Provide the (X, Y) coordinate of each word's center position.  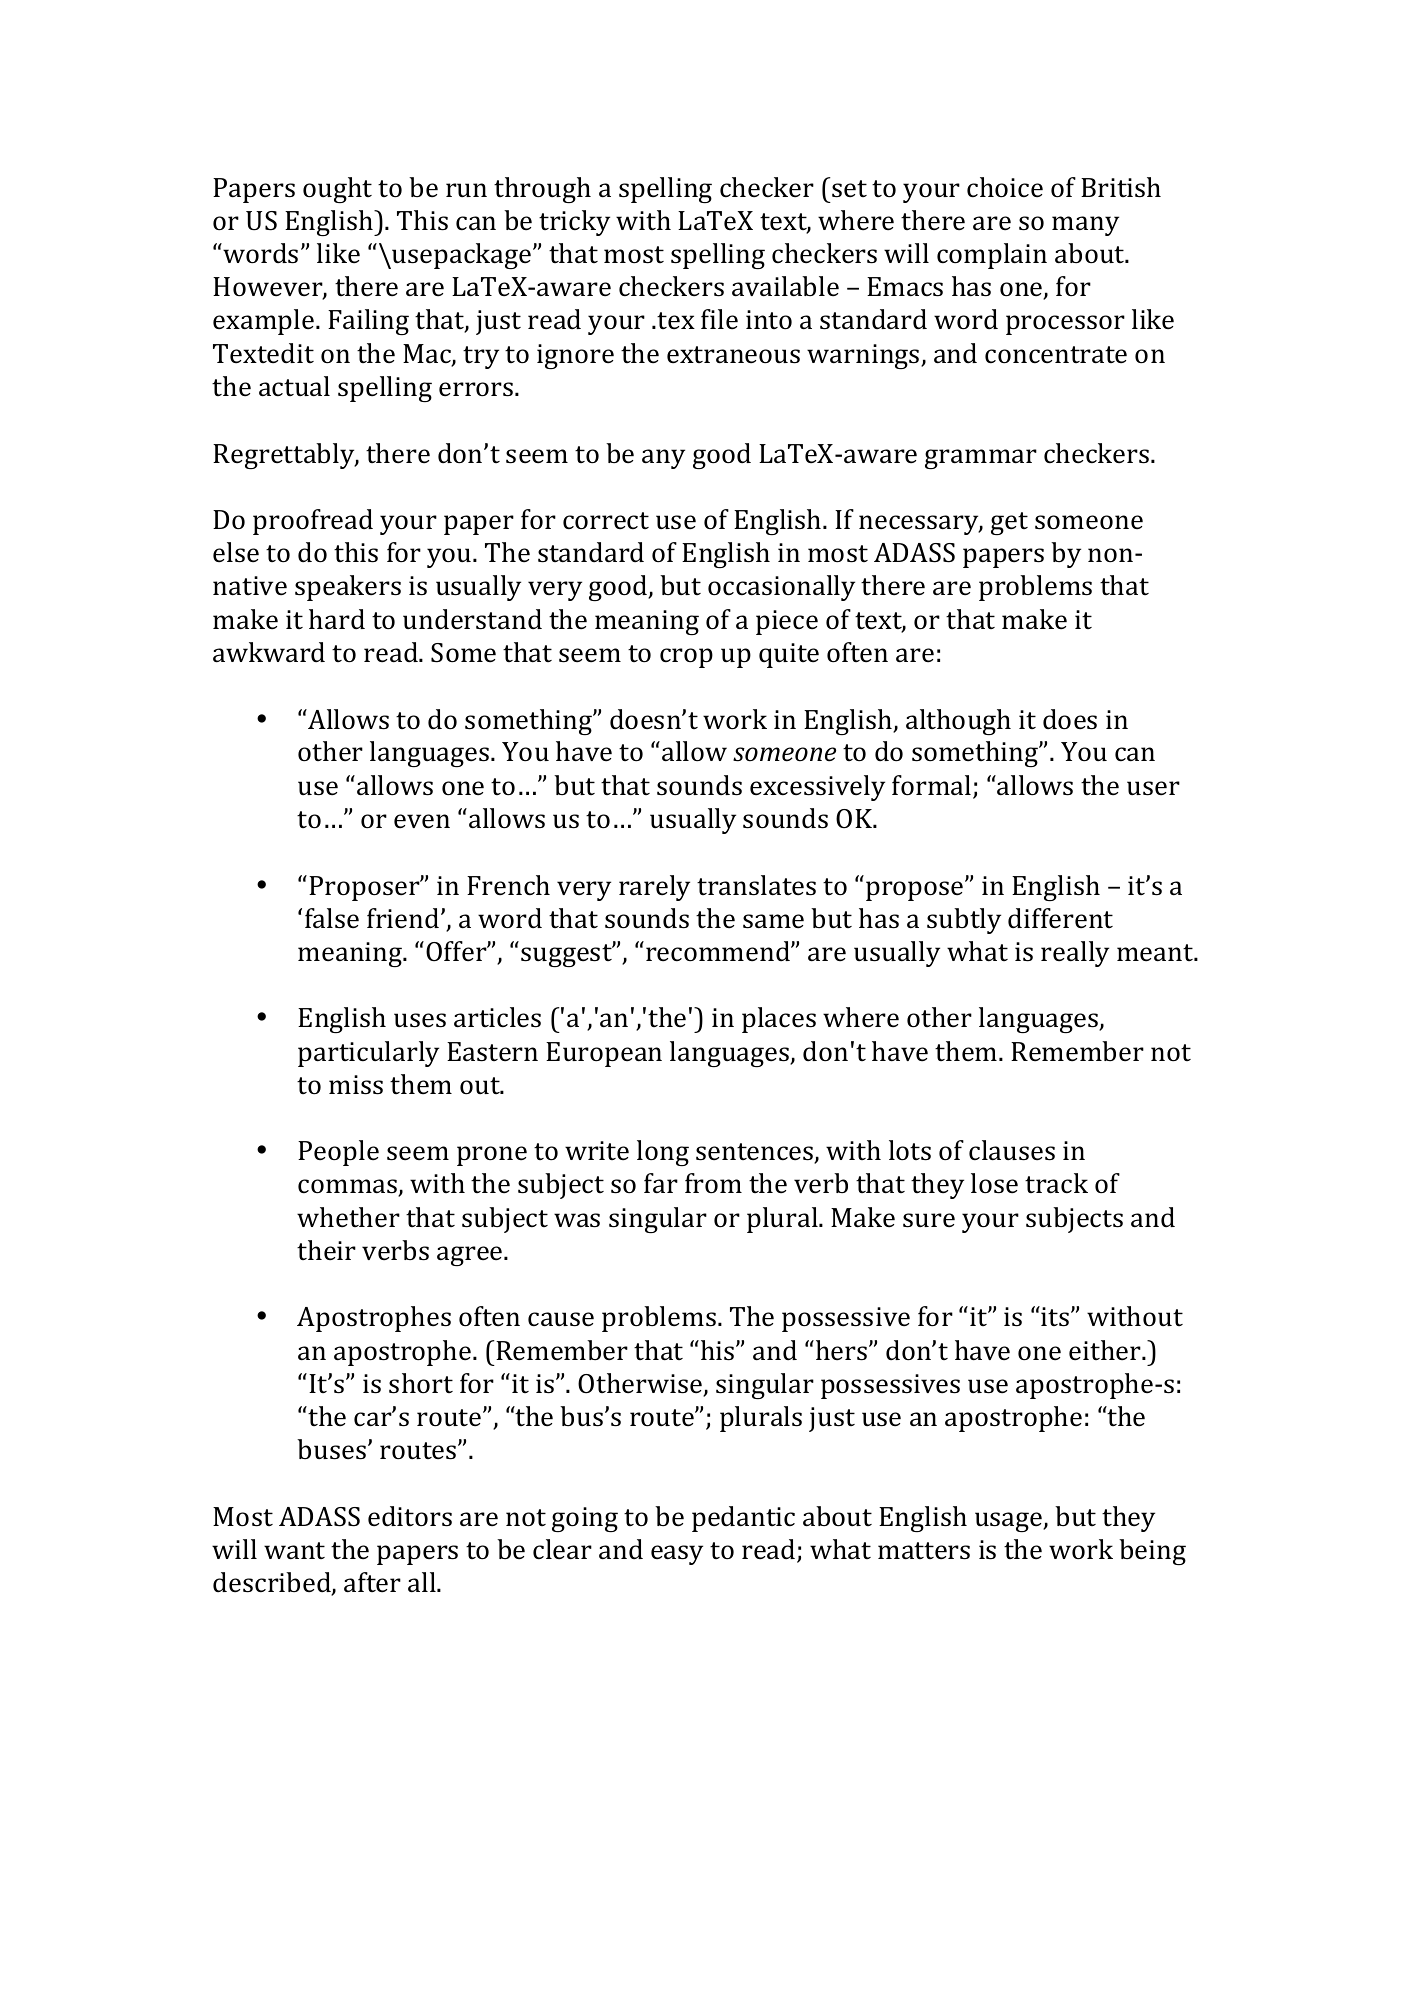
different (1060, 918)
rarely (654, 888)
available (785, 286)
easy (677, 1555)
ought (337, 190)
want (294, 1551)
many (1085, 226)
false (332, 918)
